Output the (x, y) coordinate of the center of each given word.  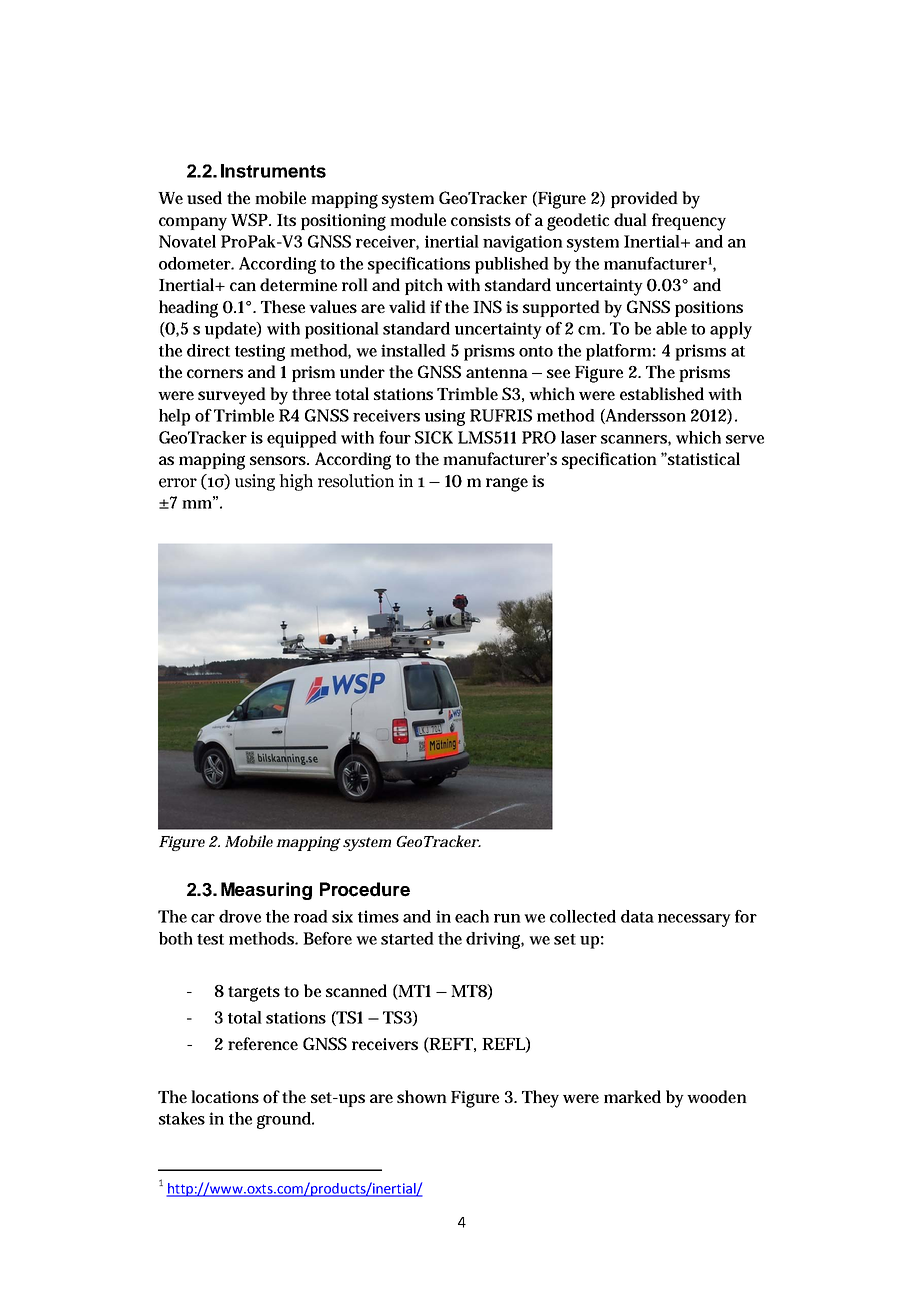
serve (745, 439)
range (507, 484)
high (296, 482)
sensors (279, 460)
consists (481, 220)
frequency (689, 222)
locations (225, 1096)
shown (422, 1096)
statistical (703, 458)
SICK (434, 437)
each (472, 916)
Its (286, 220)
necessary (694, 920)
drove (240, 916)
